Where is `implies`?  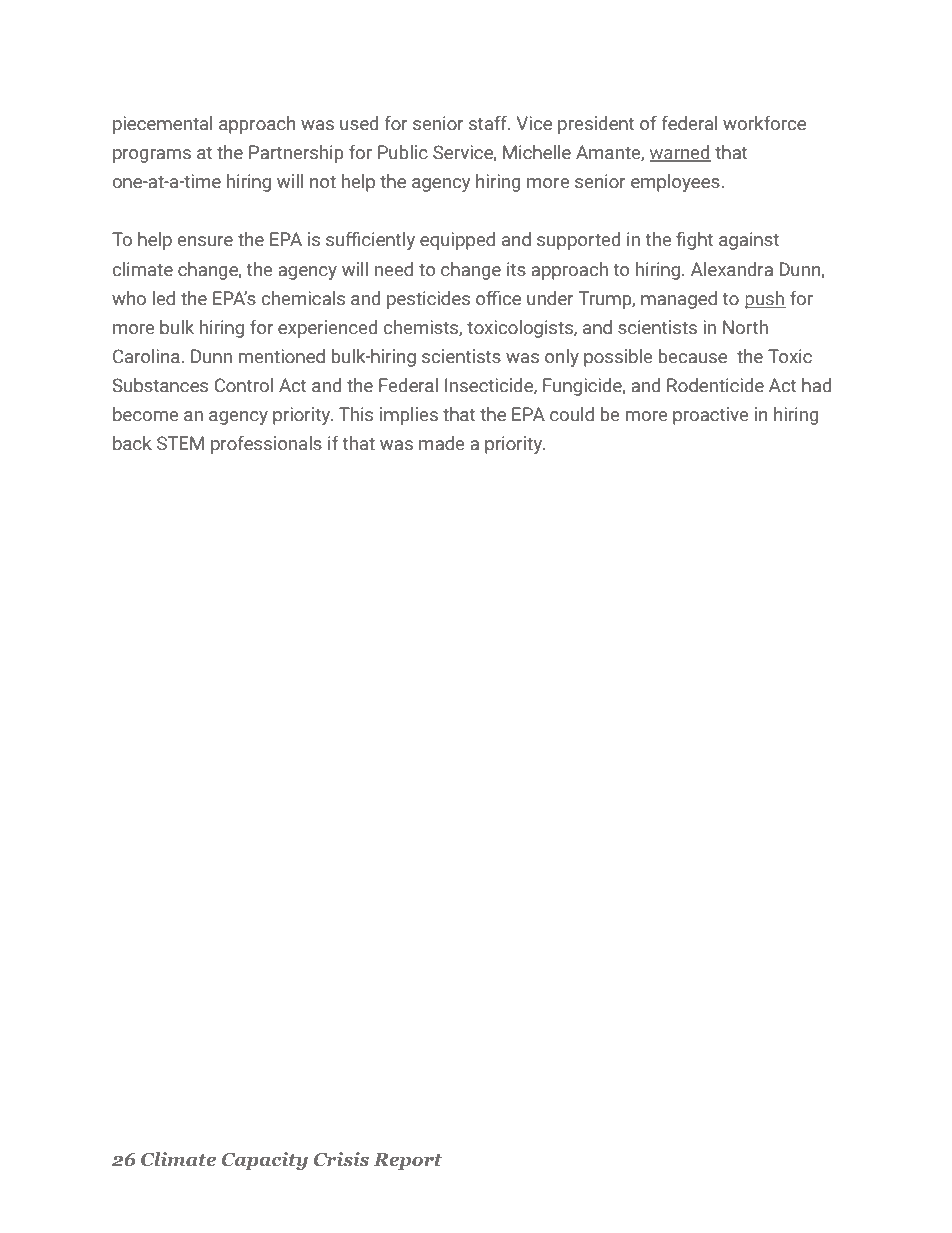
implies is located at coordinates (409, 416).
